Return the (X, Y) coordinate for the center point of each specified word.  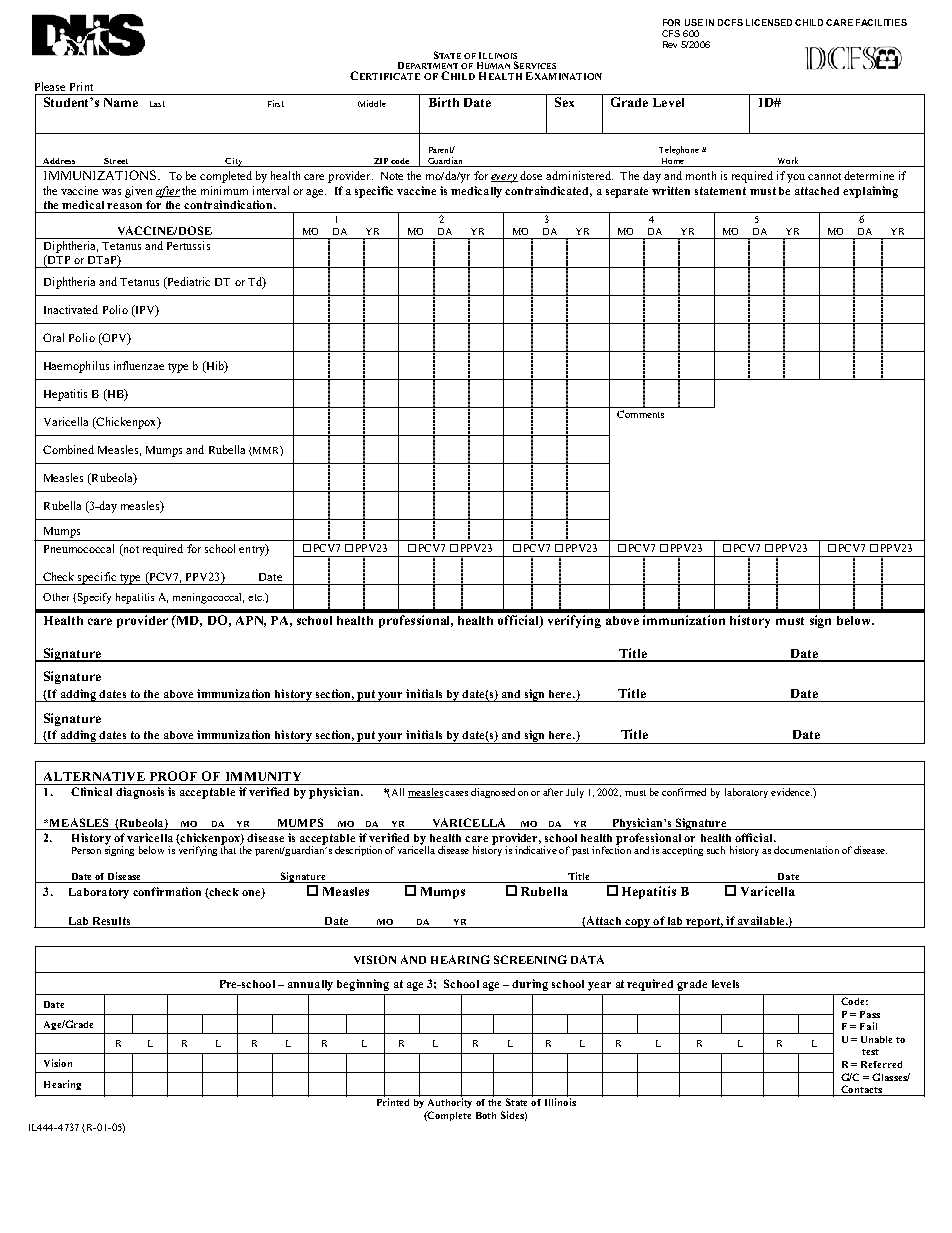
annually (310, 985)
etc (256, 597)
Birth (444, 102)
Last (157, 104)
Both (486, 1115)
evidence (791, 792)
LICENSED (769, 22)
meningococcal (208, 598)
